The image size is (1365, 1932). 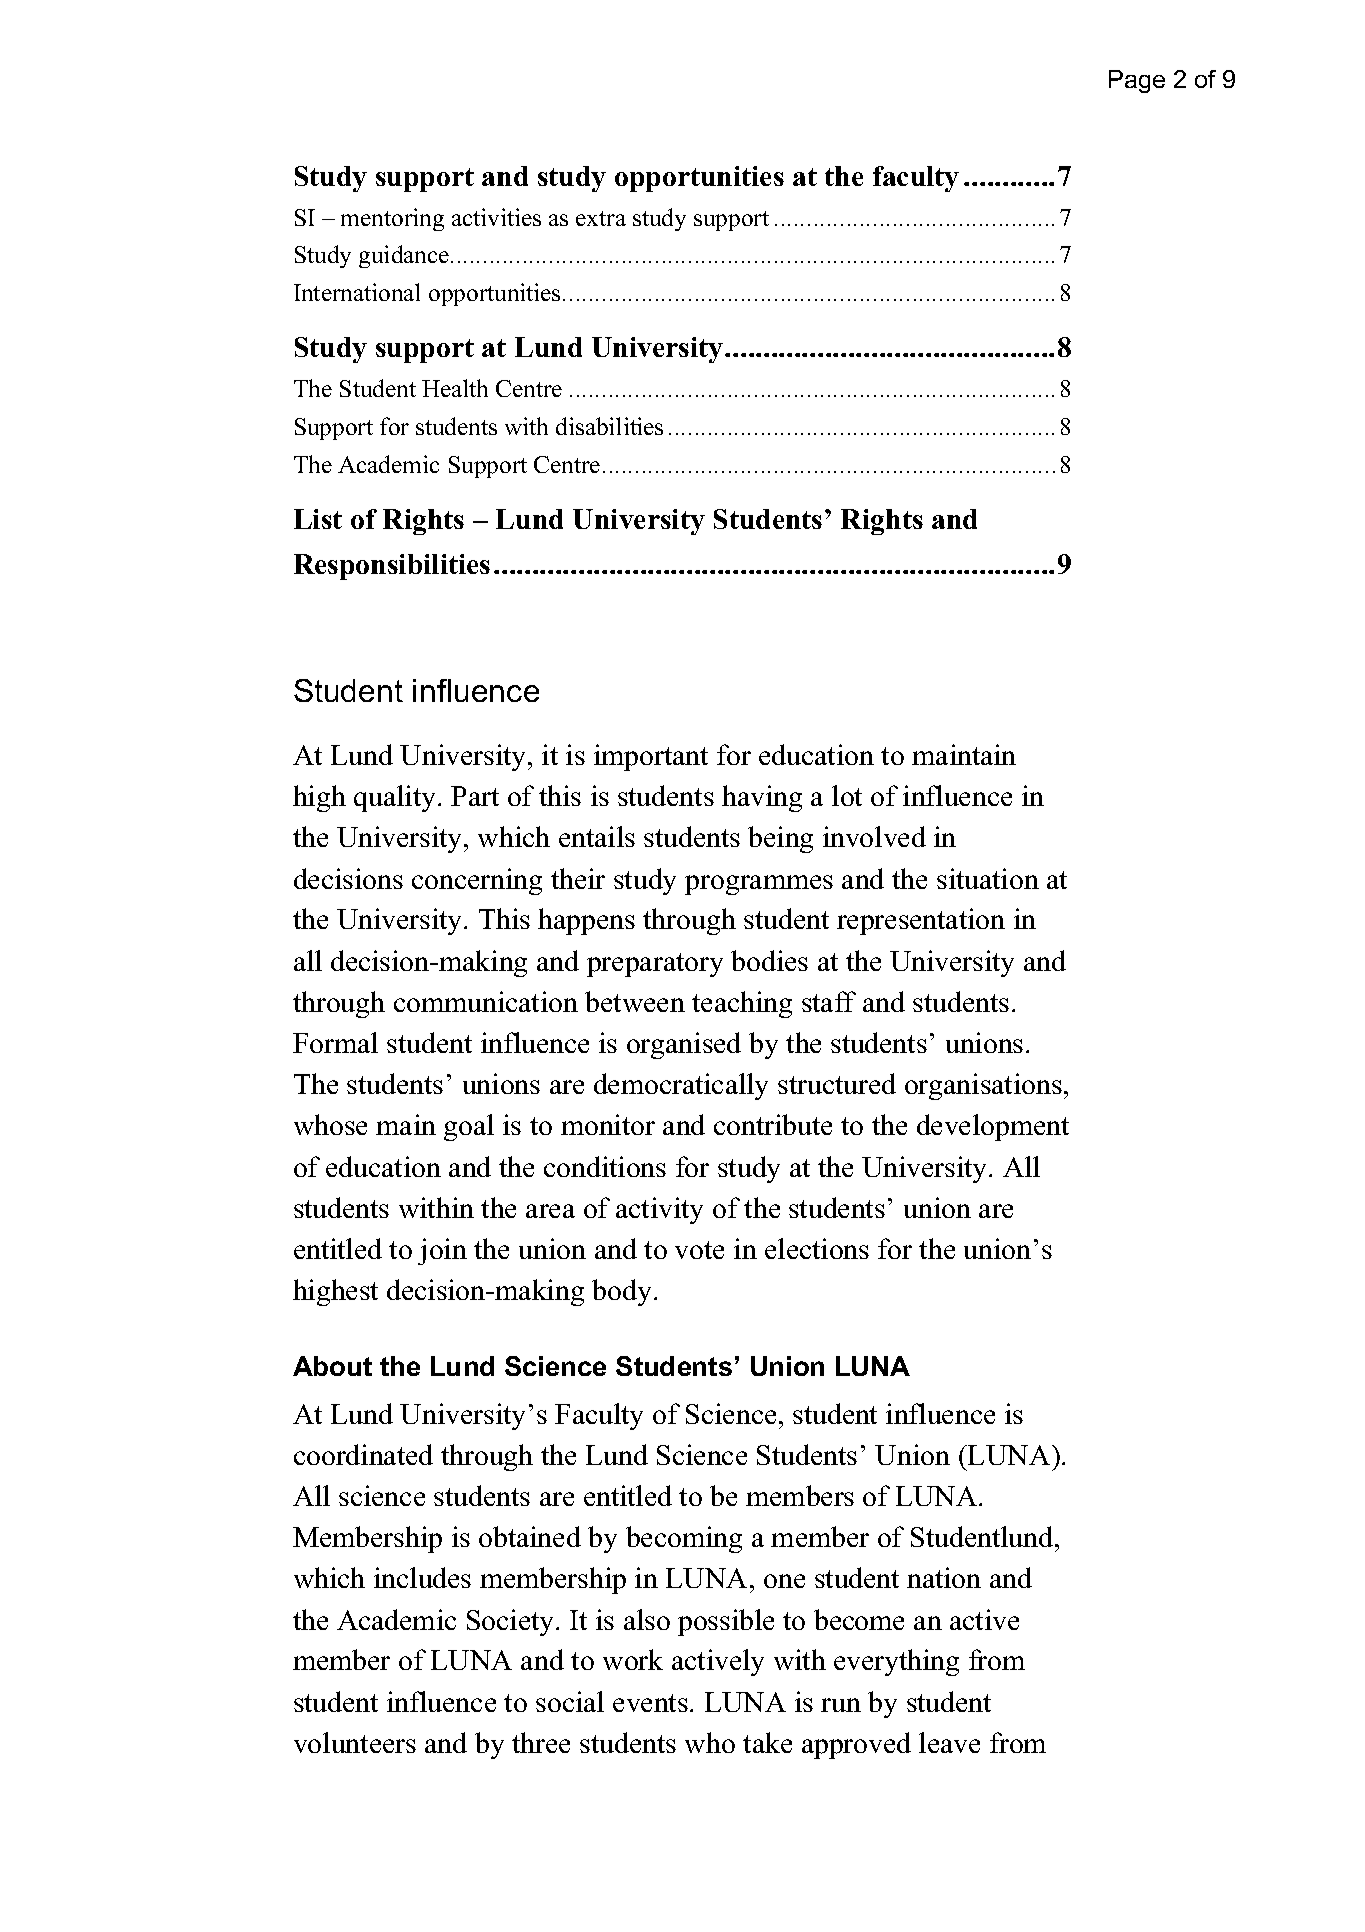 I want to click on mentoring, so click(x=392, y=219).
